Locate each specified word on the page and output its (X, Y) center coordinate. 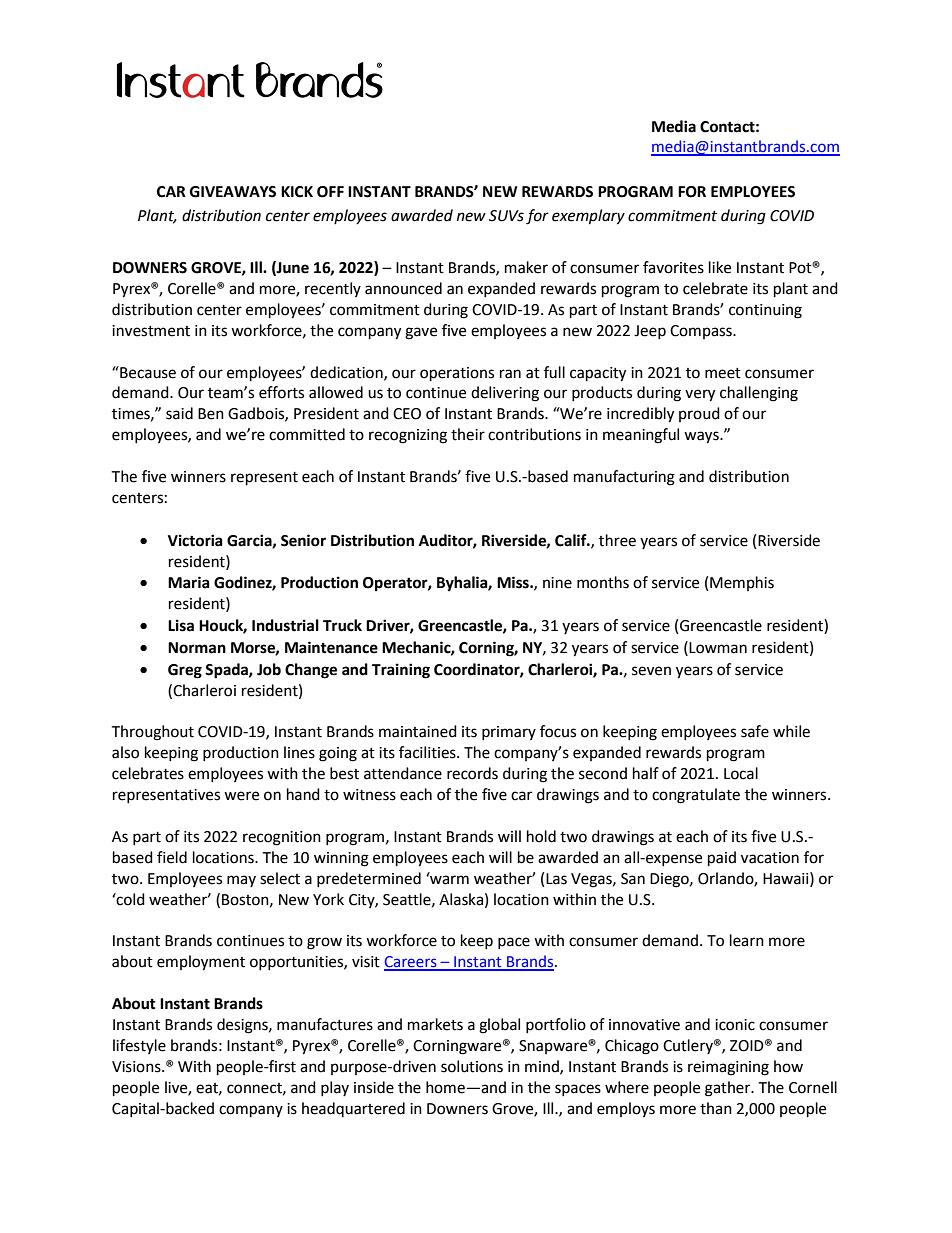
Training (401, 671)
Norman (197, 648)
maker (526, 267)
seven (651, 671)
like (720, 267)
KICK (297, 192)
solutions (472, 1066)
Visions (137, 1067)
